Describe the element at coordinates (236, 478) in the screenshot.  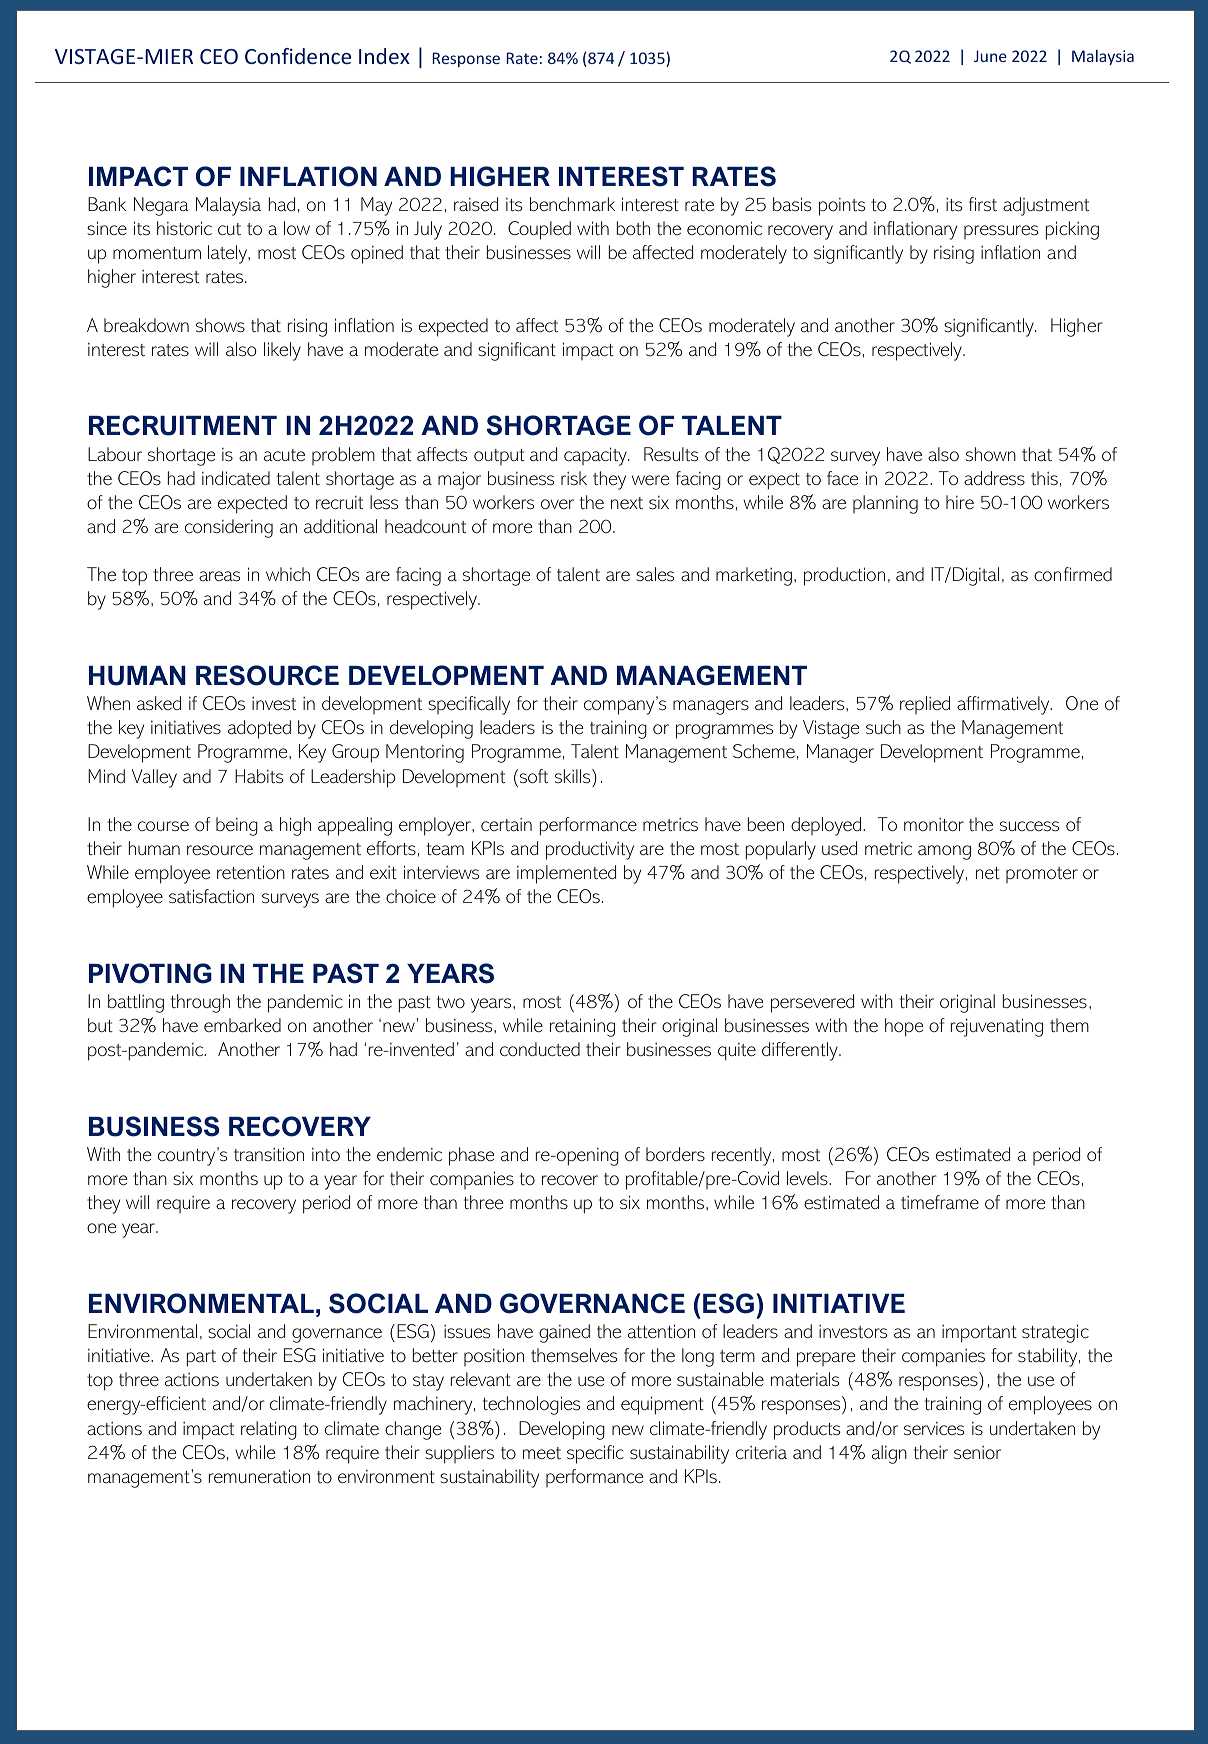
I see `indicated` at that location.
